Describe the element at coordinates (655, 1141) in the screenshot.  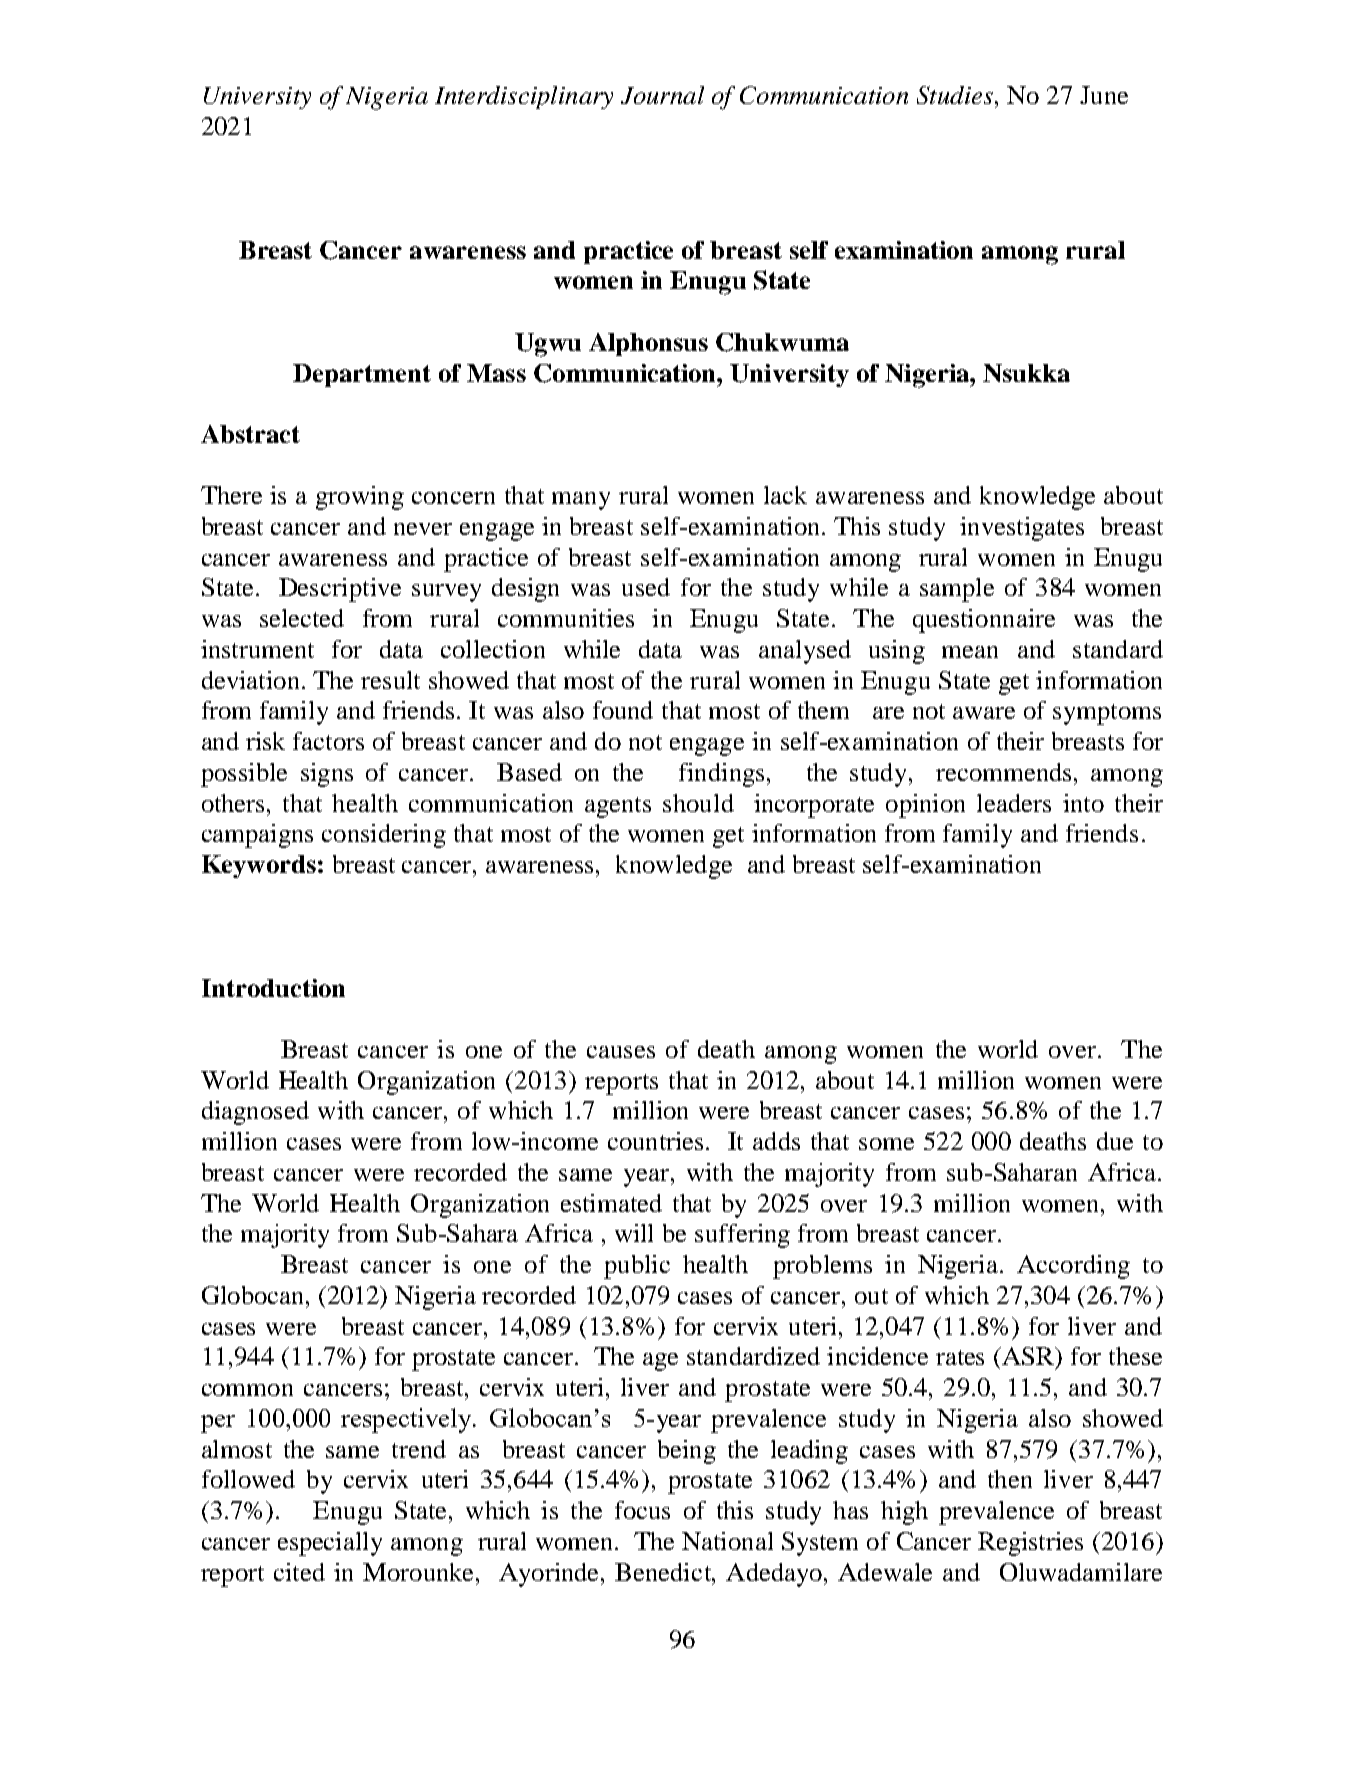
I see `countries` at that location.
